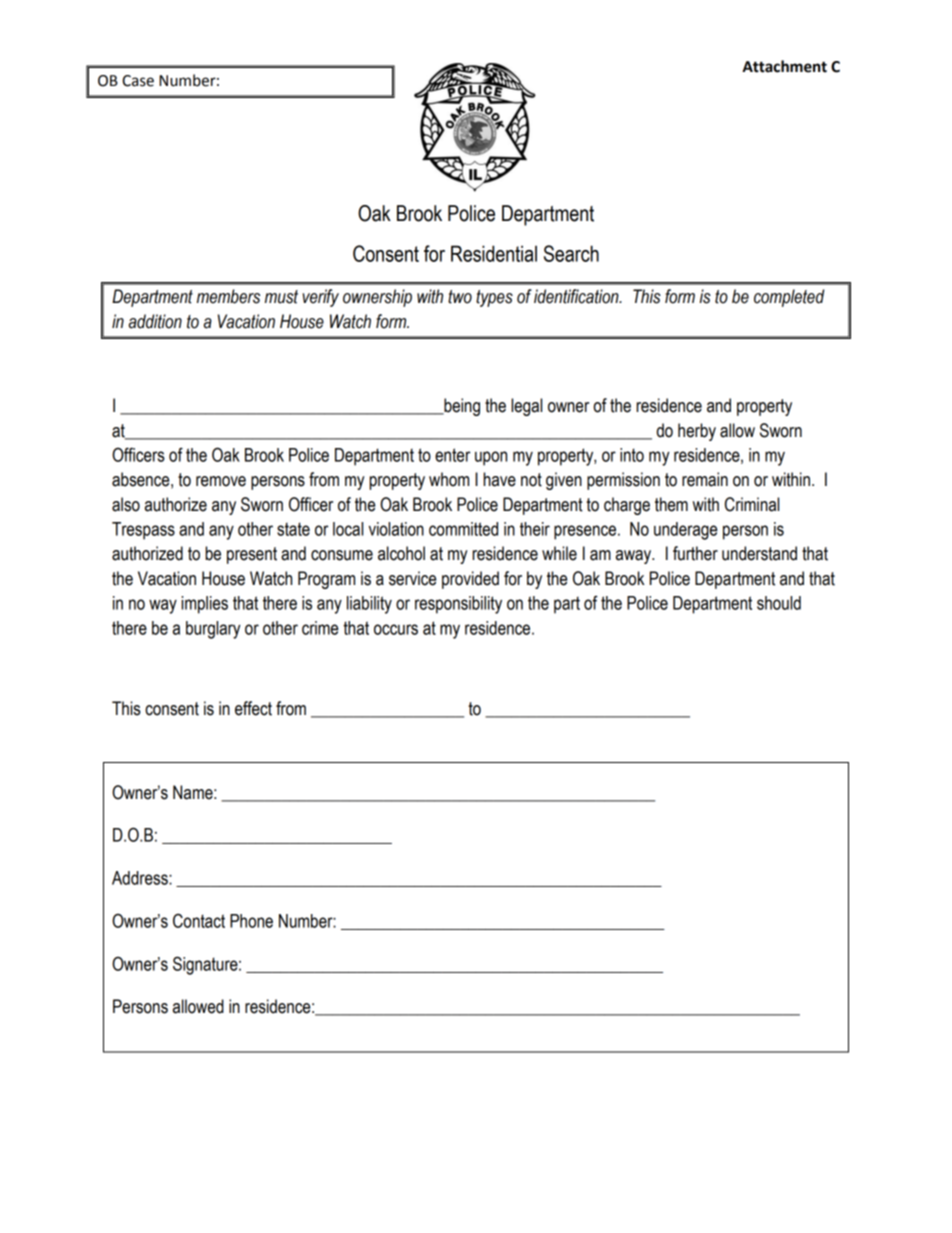  What do you see at coordinates (494, 253) in the image?
I see `Residential` at bounding box center [494, 253].
